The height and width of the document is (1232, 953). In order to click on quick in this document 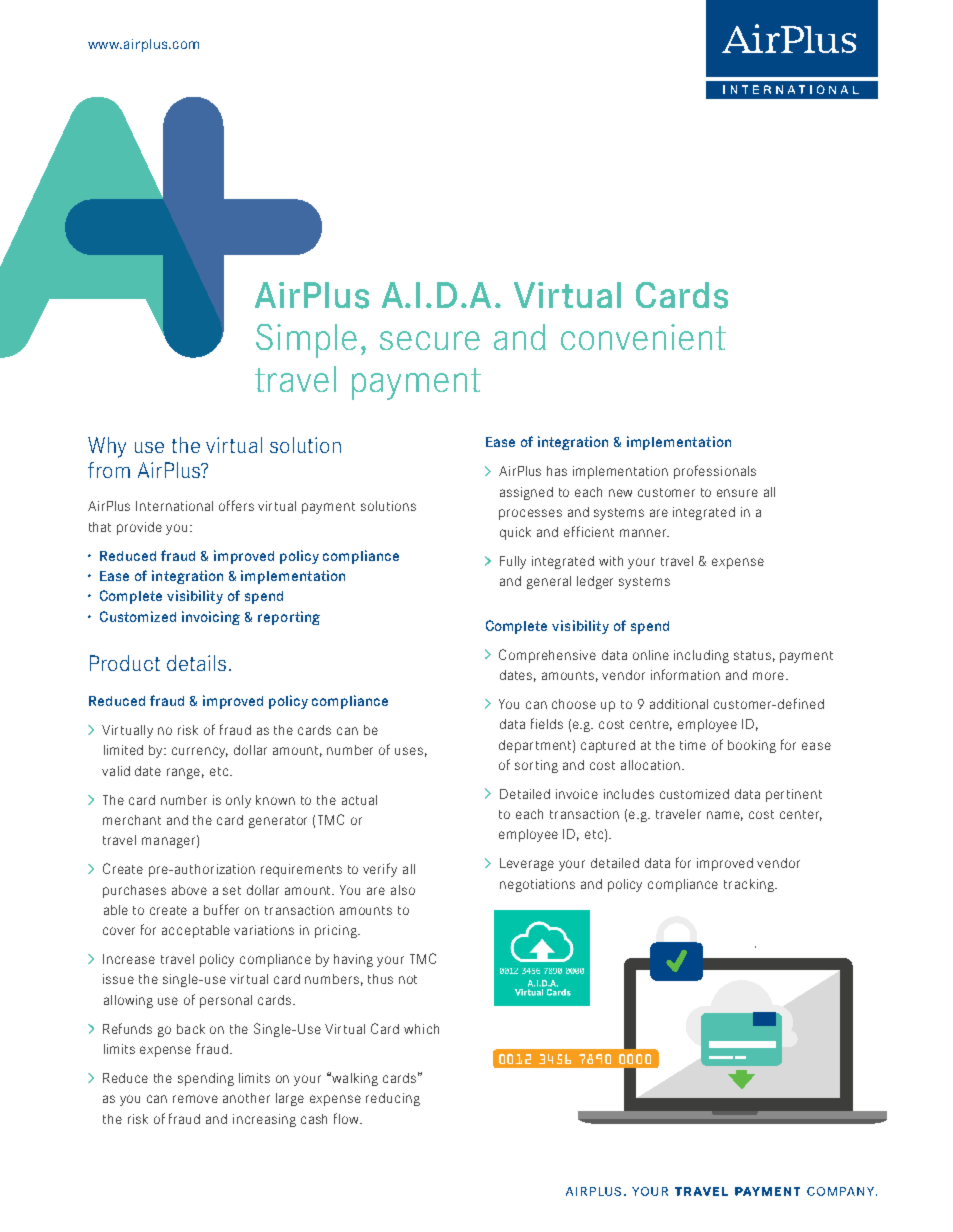, I will do `click(515, 533)`.
